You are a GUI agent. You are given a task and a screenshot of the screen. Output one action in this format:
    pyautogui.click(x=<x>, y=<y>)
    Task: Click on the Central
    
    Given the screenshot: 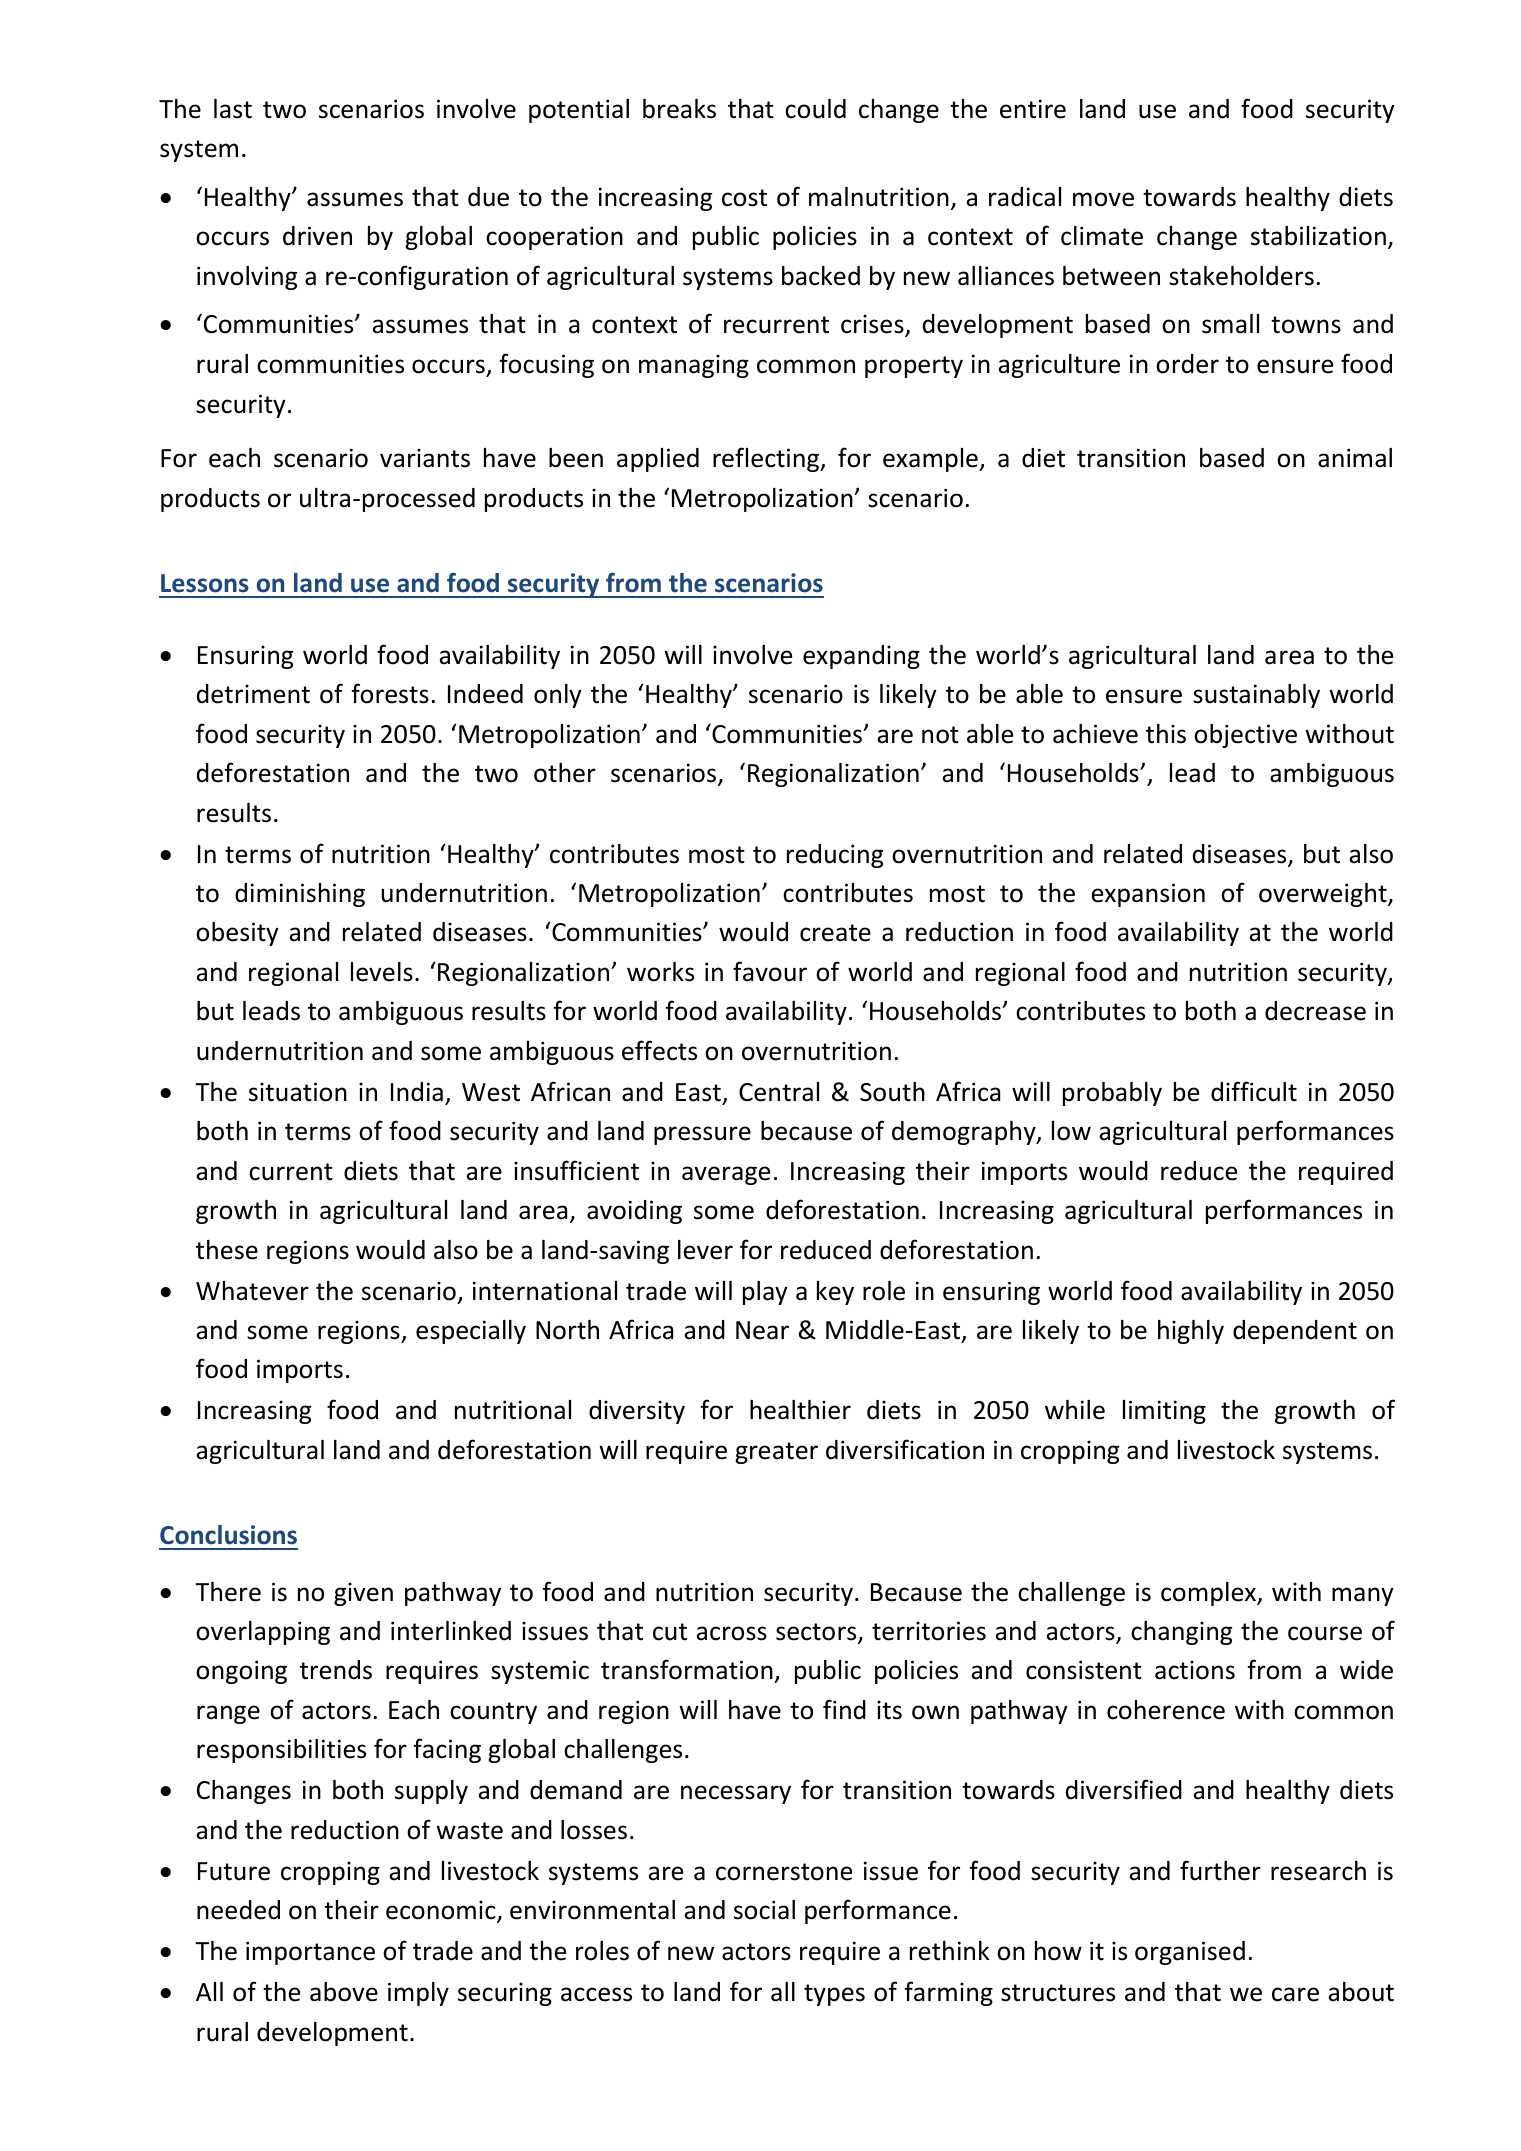 What is the action you would take?
    pyautogui.click(x=779, y=1092)
